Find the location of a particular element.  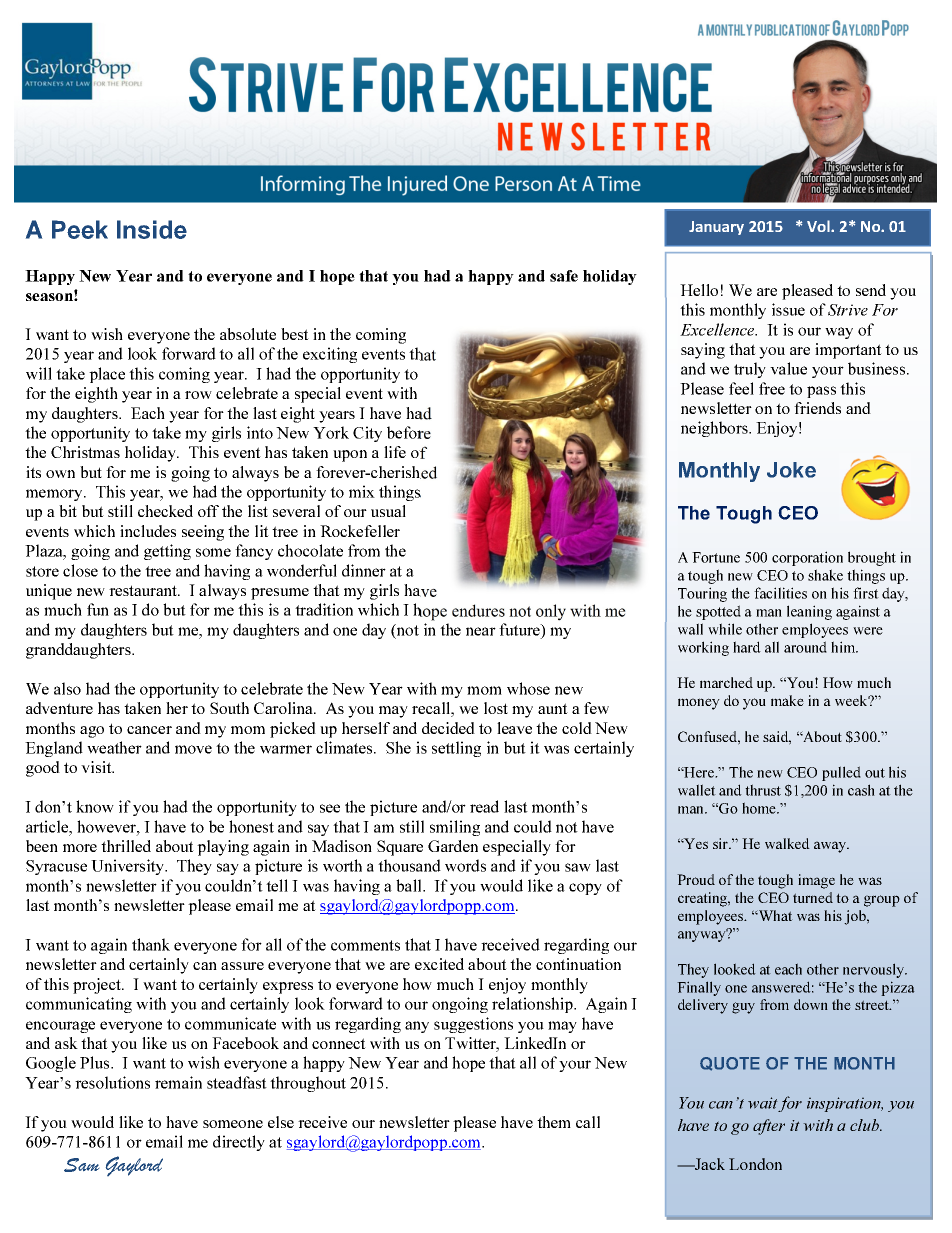

safe is located at coordinates (564, 276).
